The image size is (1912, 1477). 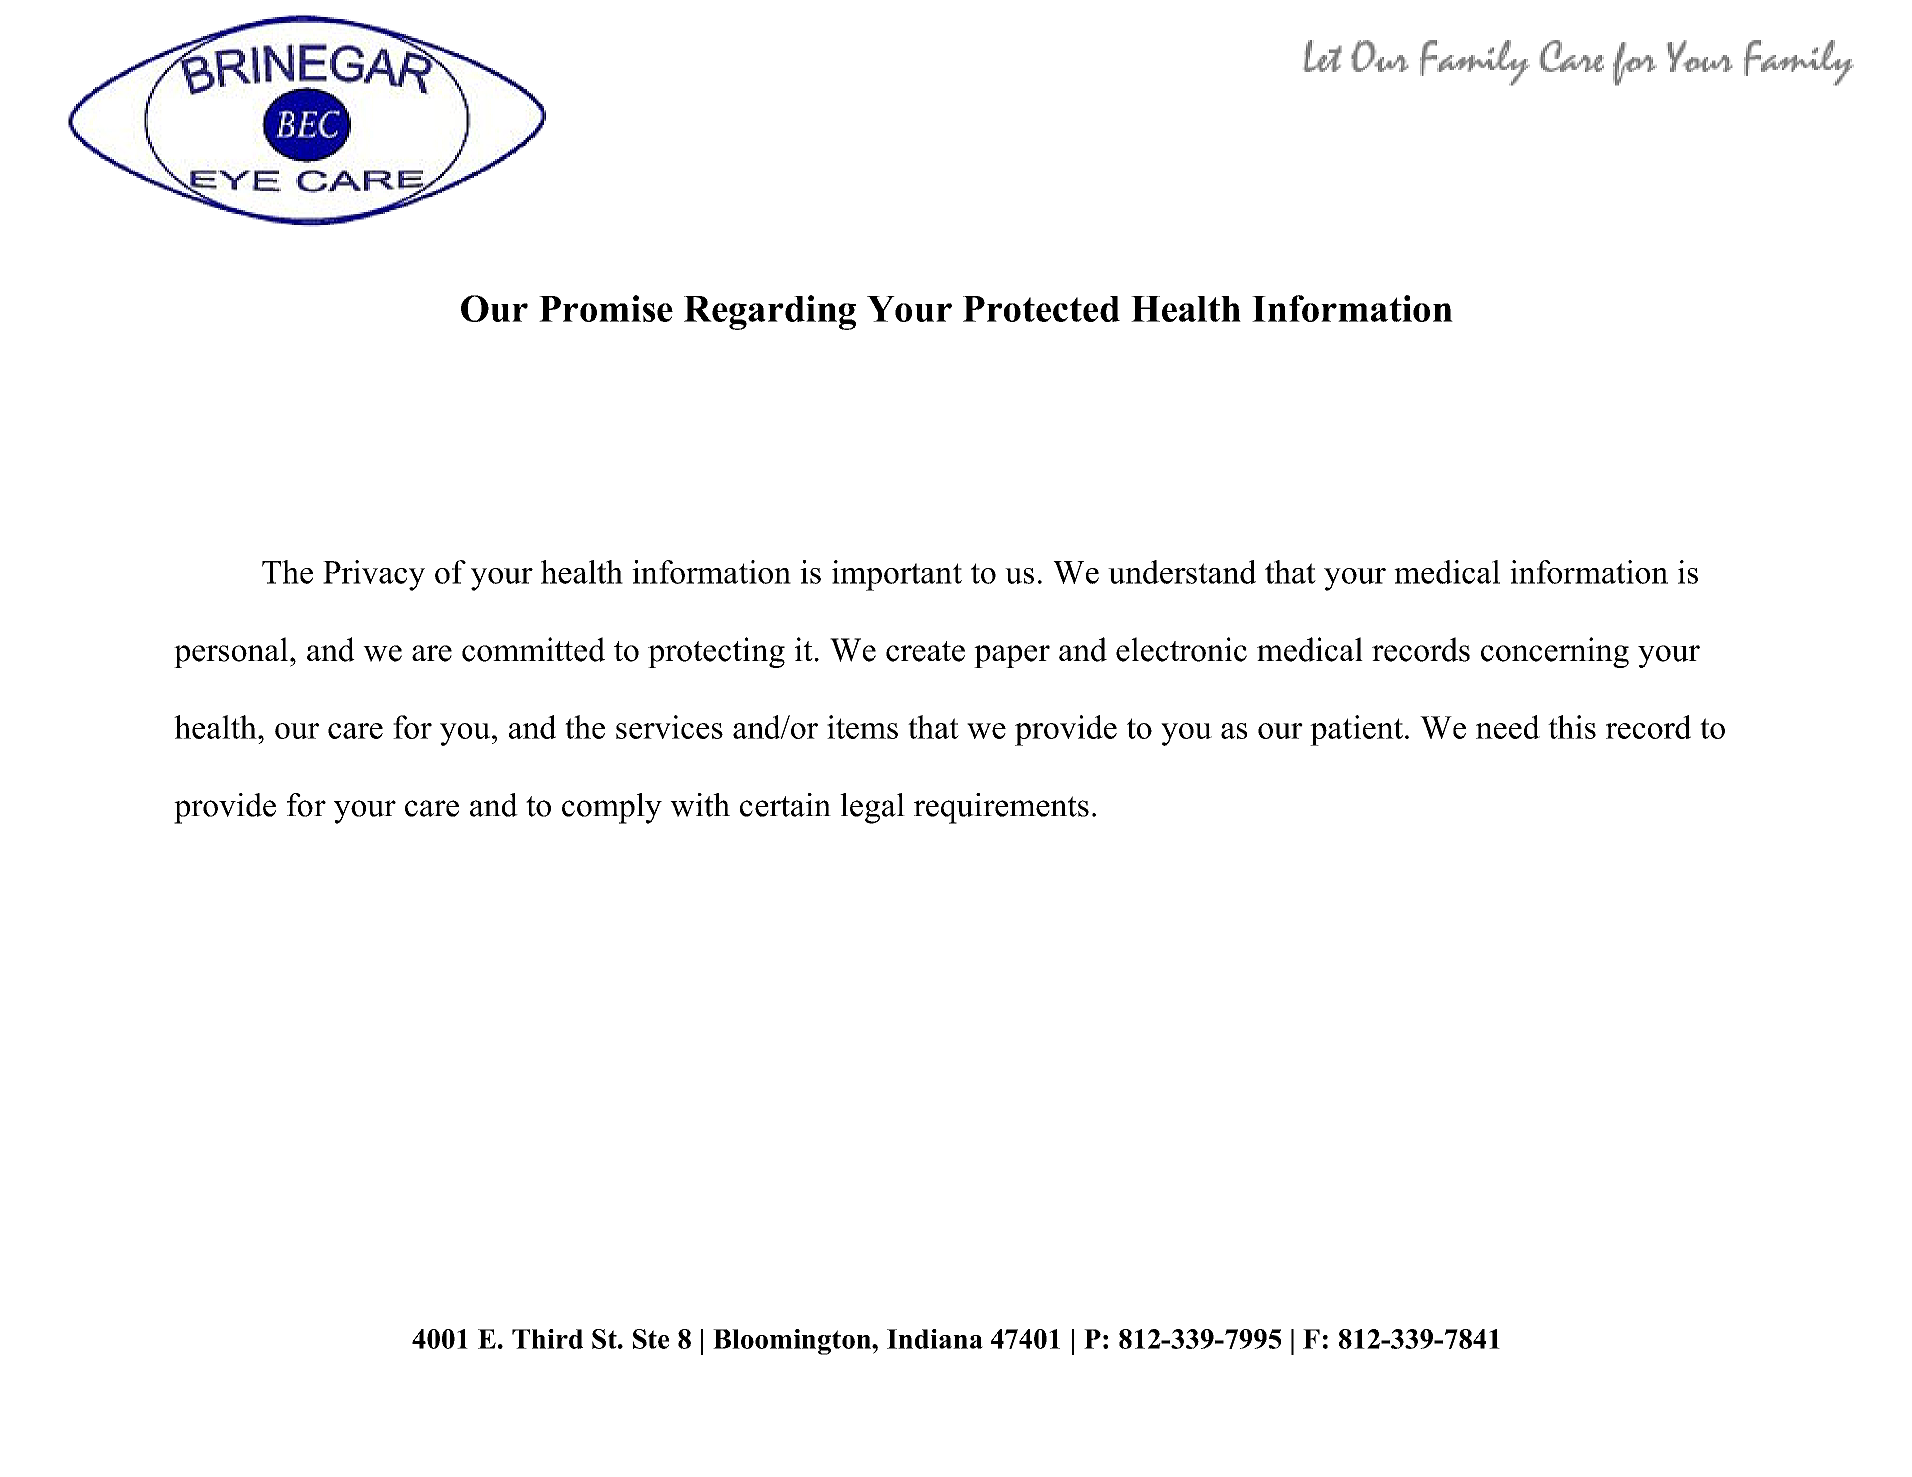 I want to click on comply, so click(x=612, y=808).
